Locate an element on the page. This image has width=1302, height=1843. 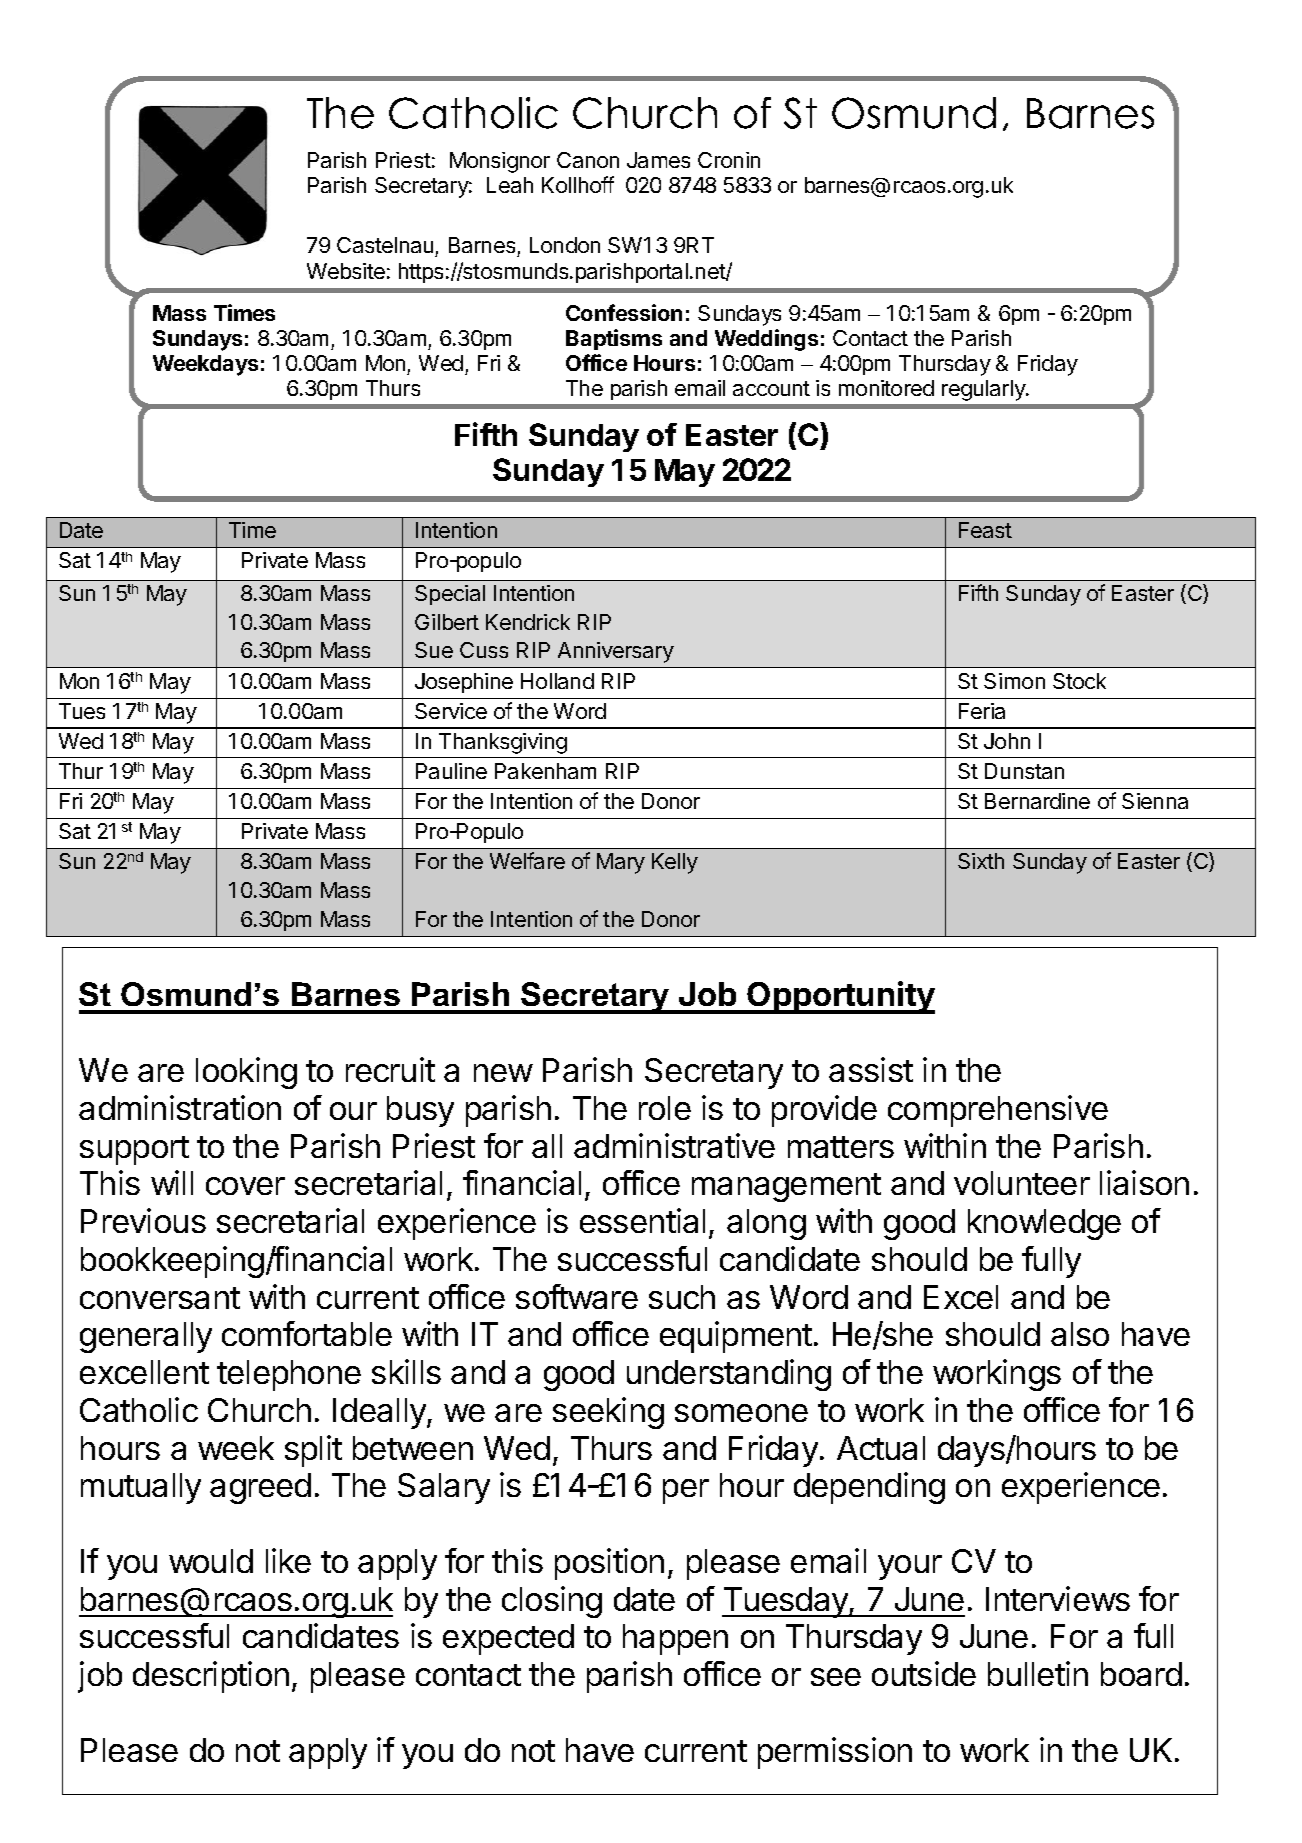
Website is located at coordinates (346, 271).
